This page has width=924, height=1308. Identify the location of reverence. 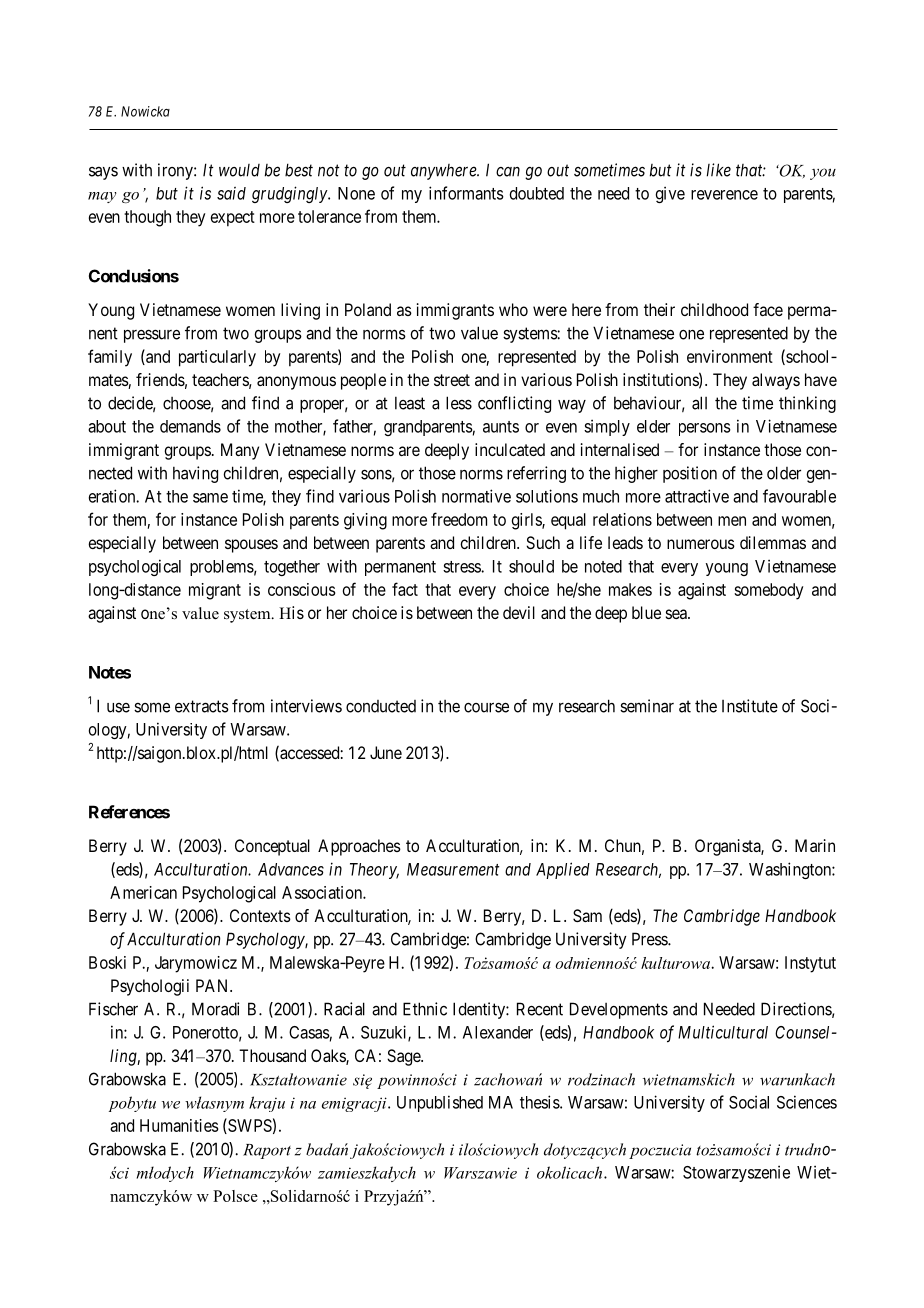
(724, 195).
